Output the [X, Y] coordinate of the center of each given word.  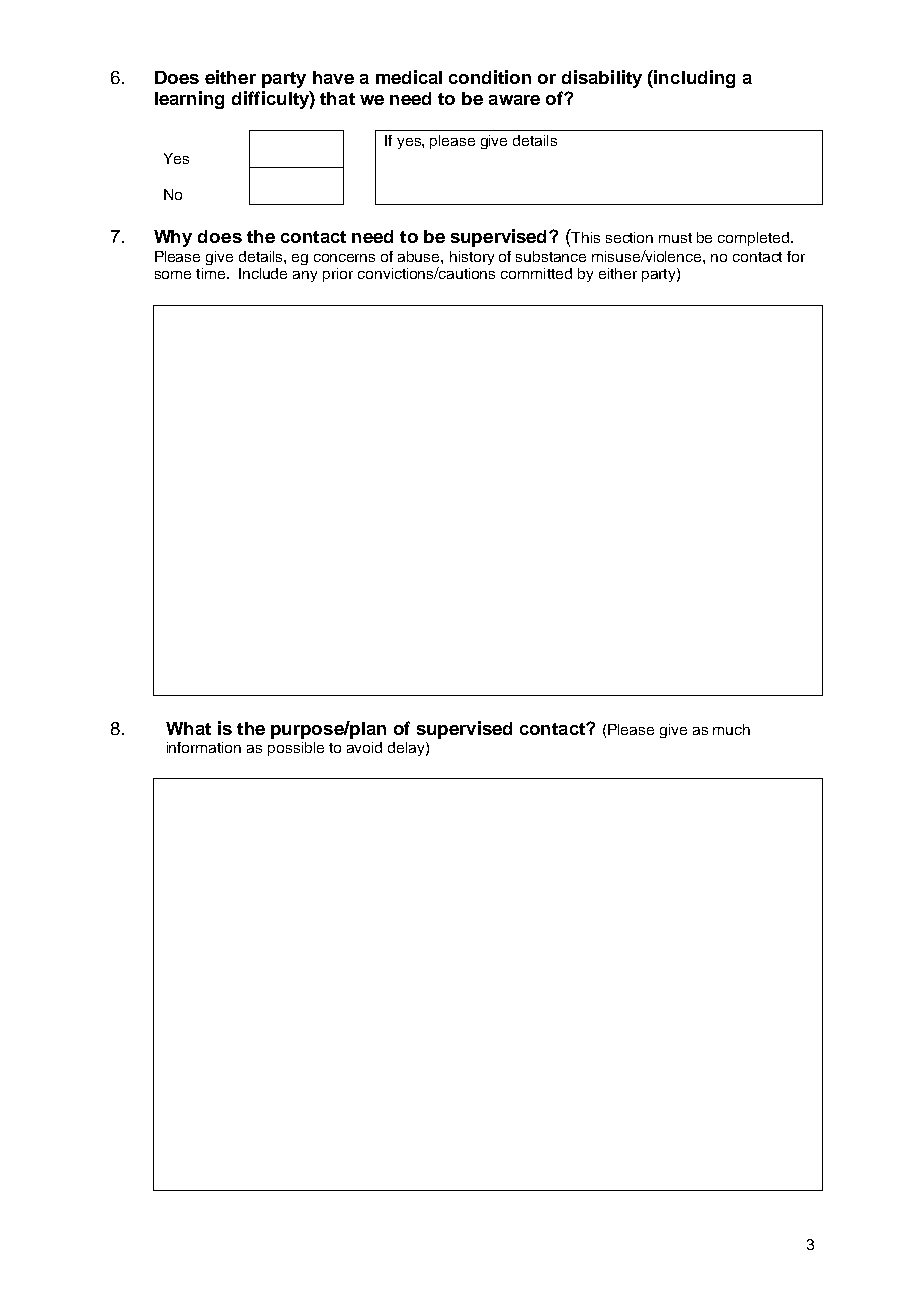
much [731, 729]
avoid [364, 747]
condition [490, 77]
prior [338, 275]
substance [551, 256]
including [694, 79]
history [472, 258]
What [188, 728]
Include [263, 273]
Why [173, 238]
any [305, 276]
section [629, 237]
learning [189, 100]
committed [536, 273]
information [204, 747]
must [675, 238]
